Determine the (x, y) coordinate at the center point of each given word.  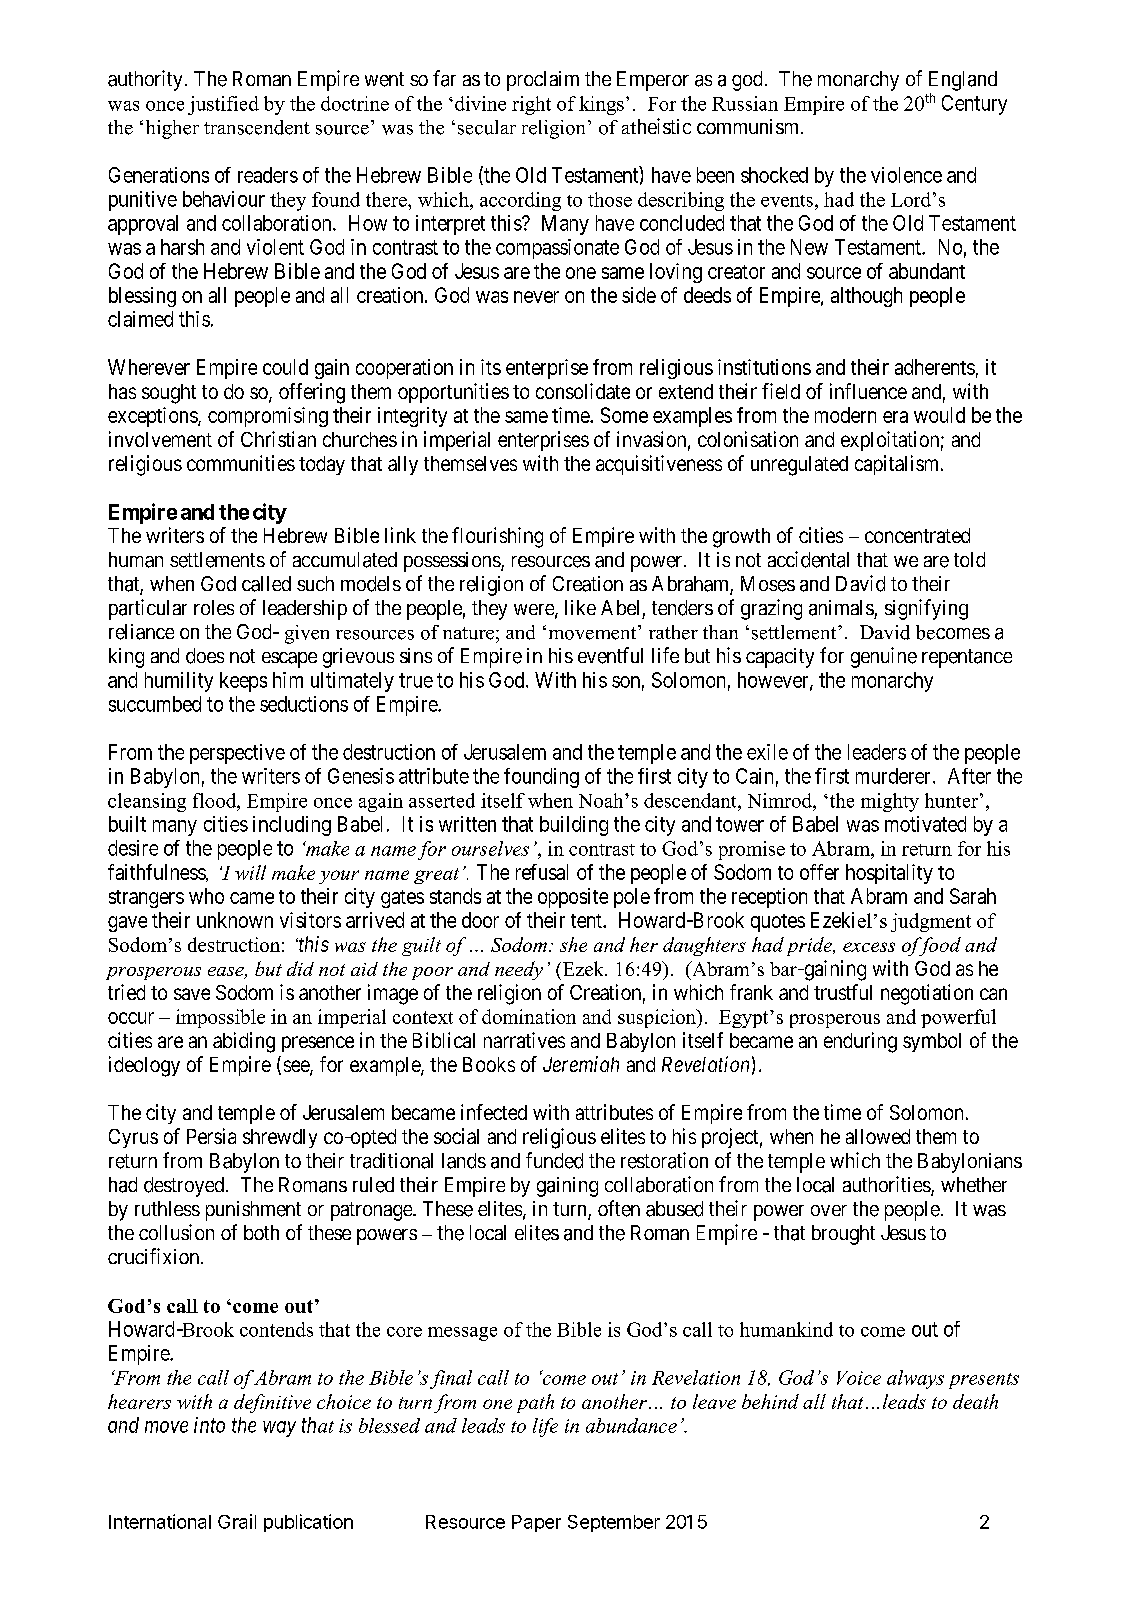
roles (214, 607)
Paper (536, 1523)
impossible (220, 1018)
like (580, 607)
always (915, 1379)
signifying (926, 609)
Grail (237, 1521)
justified (223, 105)
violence (906, 175)
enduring (860, 1042)
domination (529, 1016)
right (531, 105)
